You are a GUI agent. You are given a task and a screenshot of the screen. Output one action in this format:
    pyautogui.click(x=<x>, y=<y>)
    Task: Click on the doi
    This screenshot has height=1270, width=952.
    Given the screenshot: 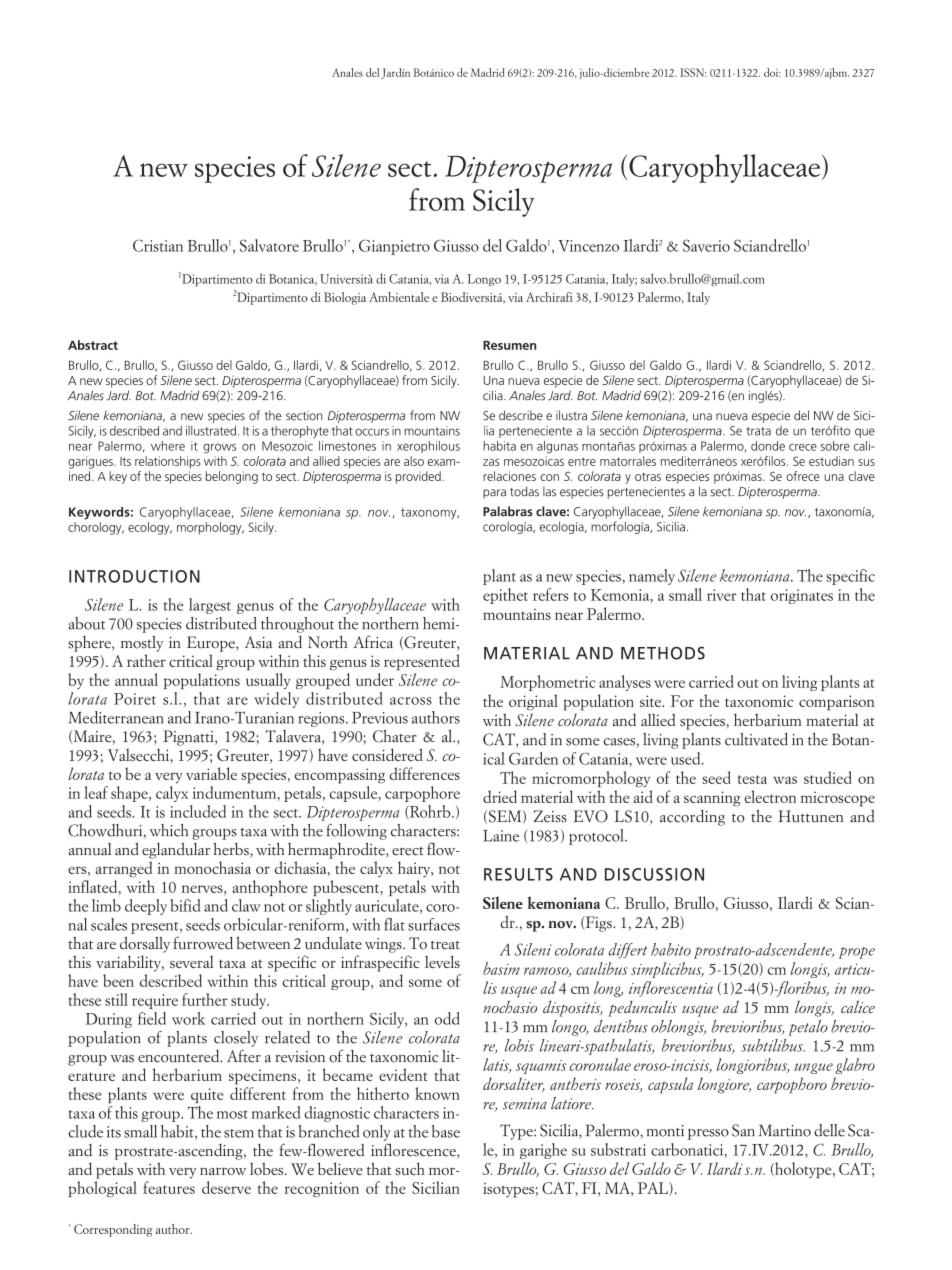 What is the action you would take?
    pyautogui.click(x=772, y=72)
